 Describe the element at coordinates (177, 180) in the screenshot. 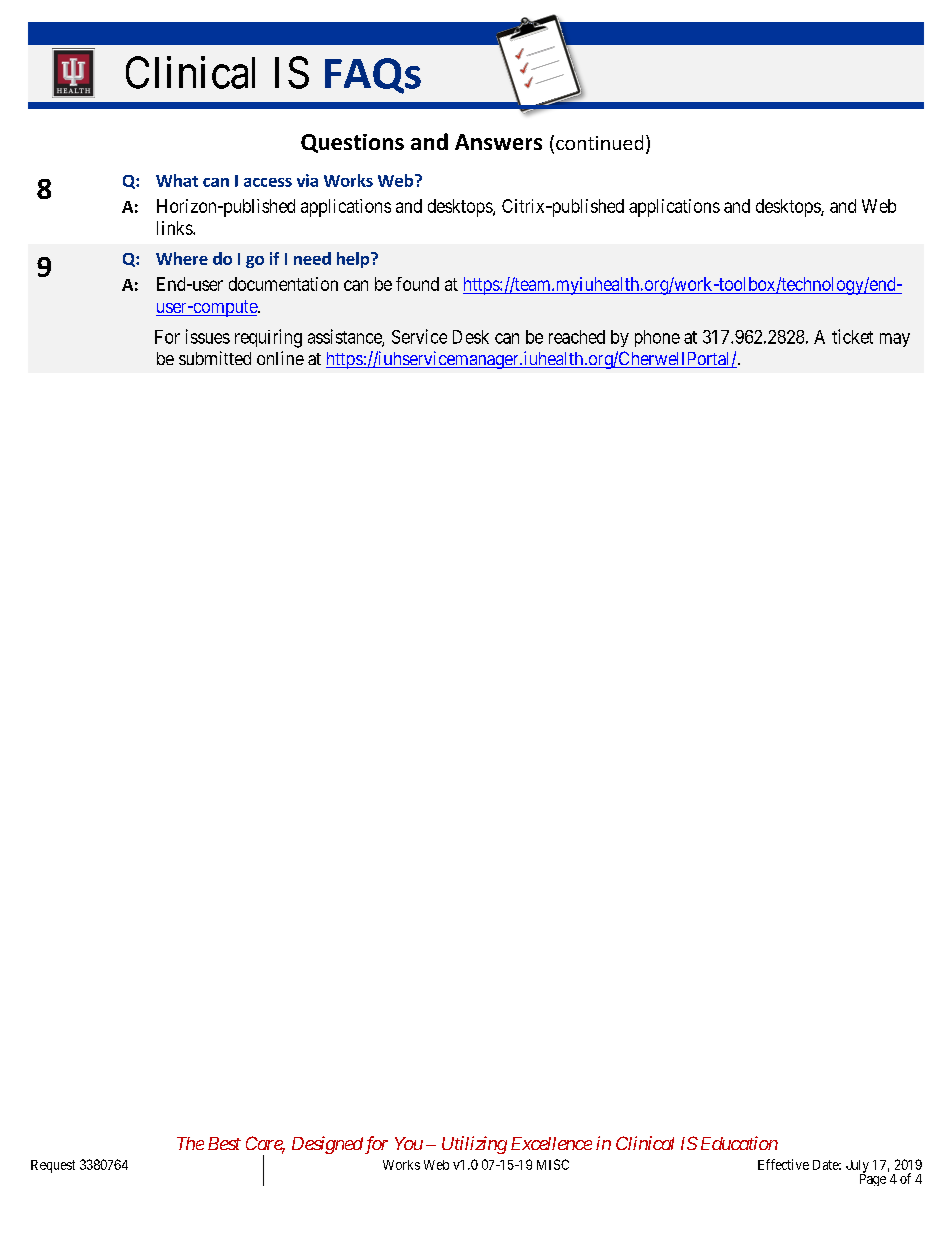

I see `What` at that location.
